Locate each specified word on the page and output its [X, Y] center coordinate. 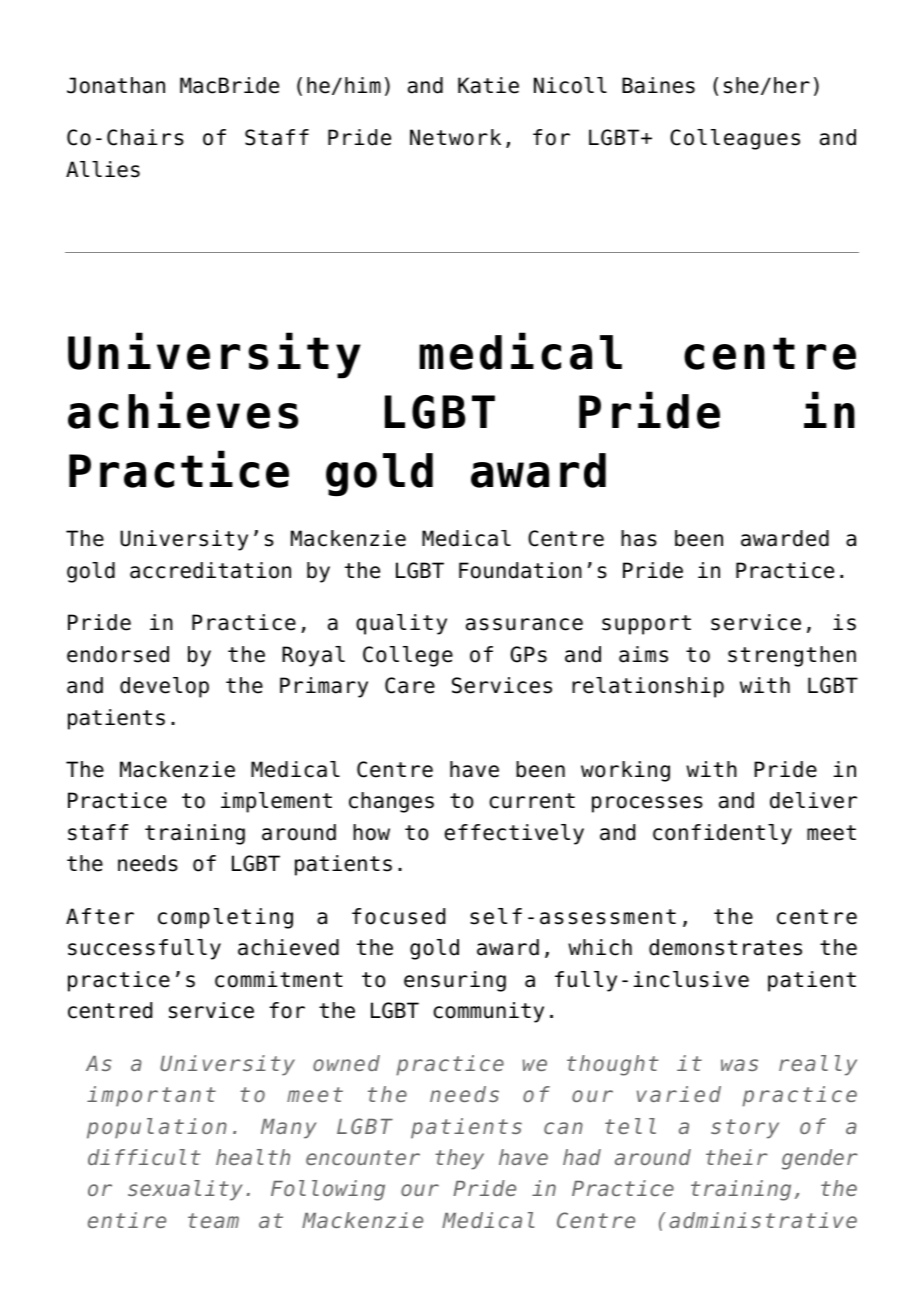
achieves [183, 410]
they [459, 1159]
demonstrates [725, 947]
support [646, 625]
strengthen [792, 656]
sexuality [185, 1190]
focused [398, 916]
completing [225, 918]
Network [455, 137]
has [639, 538]
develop [164, 687]
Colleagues [735, 139]
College [408, 656]
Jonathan [116, 85]
